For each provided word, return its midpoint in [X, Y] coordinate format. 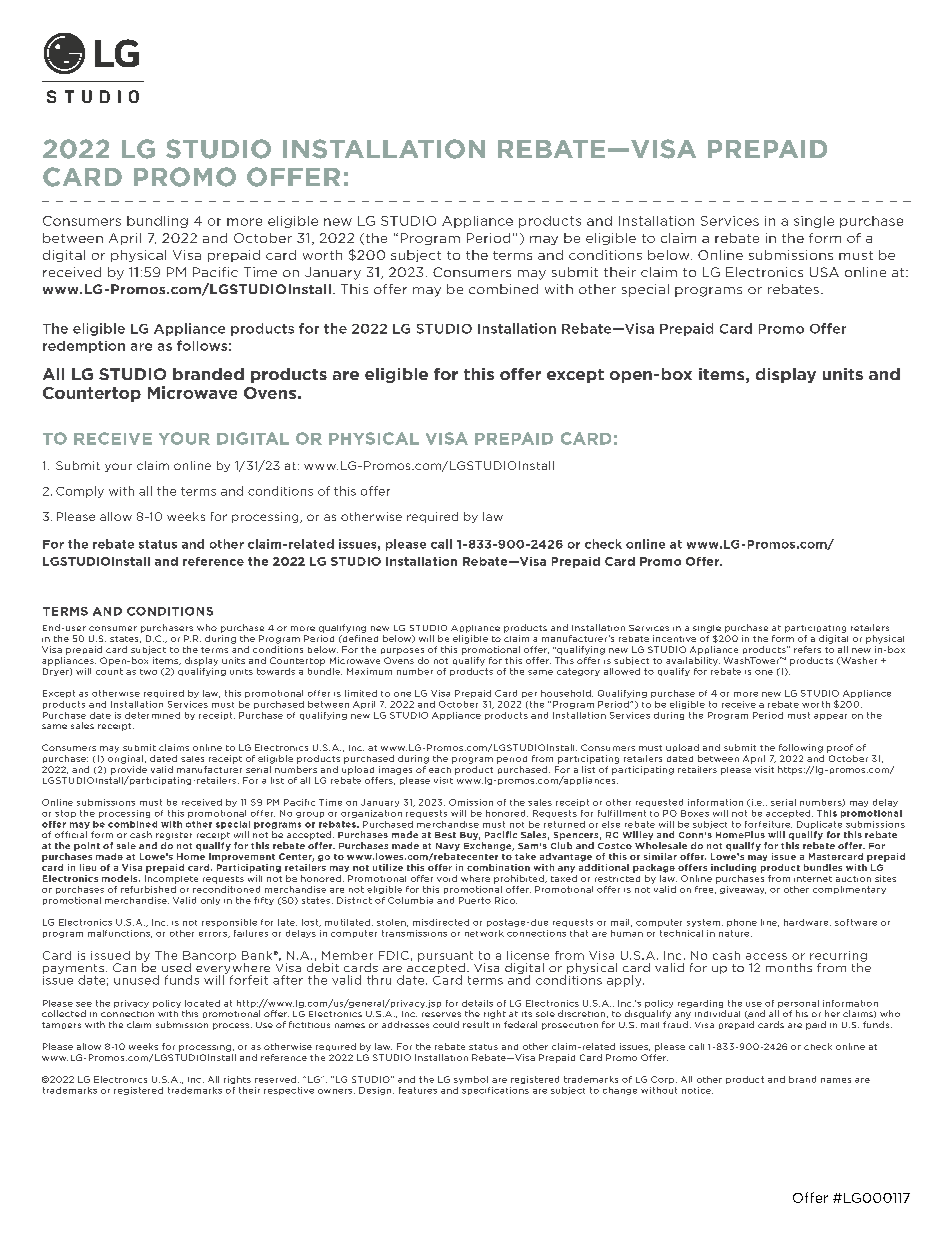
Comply [80, 492]
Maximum [369, 671]
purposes [402, 651]
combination [498, 867]
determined [152, 715]
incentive [674, 638]
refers [807, 649]
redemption [84, 347]
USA [824, 272]
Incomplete [171, 879]
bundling [157, 222]
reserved [277, 1079]
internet [813, 879]
